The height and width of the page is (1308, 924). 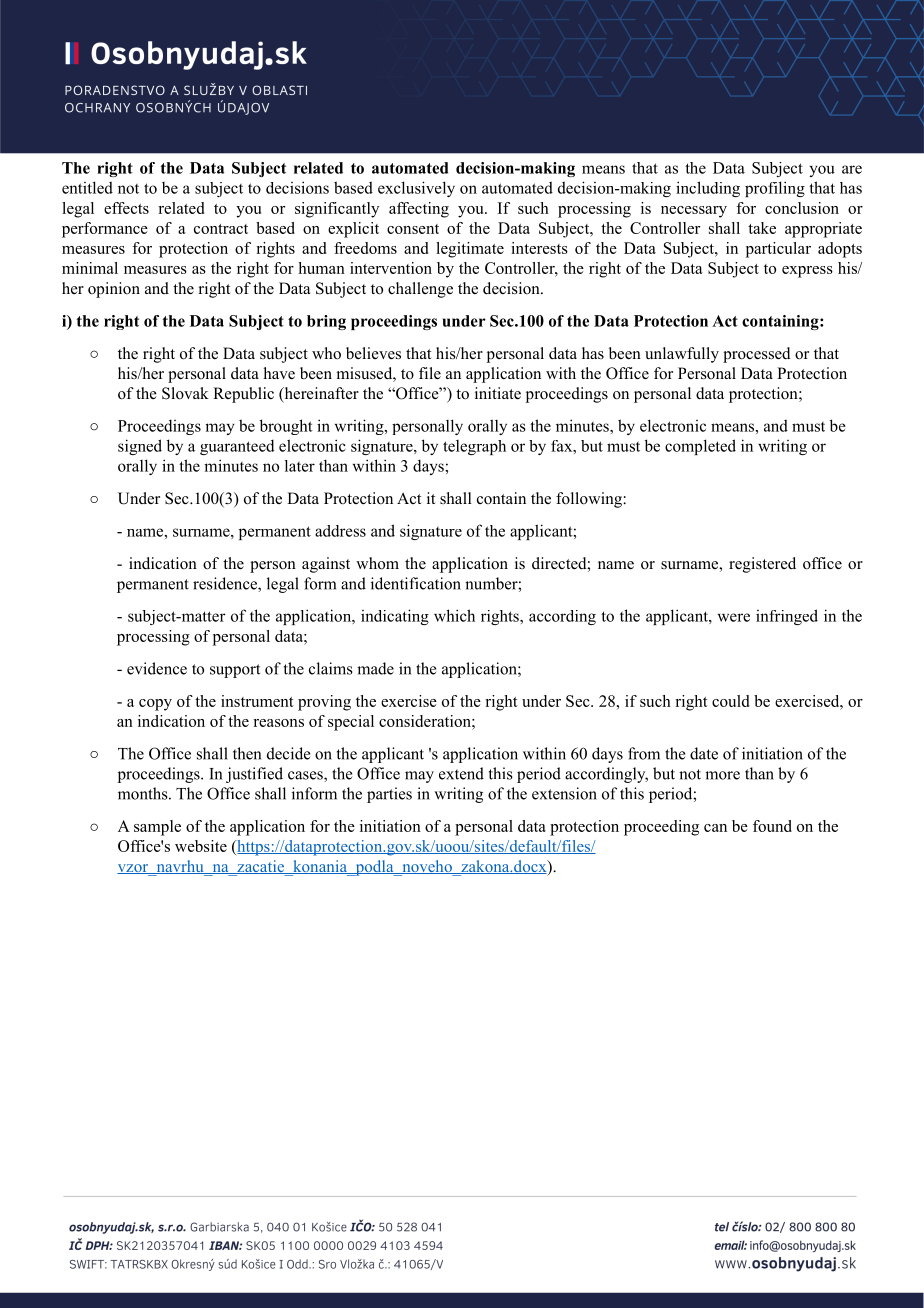 I want to click on profiling, so click(x=775, y=189).
